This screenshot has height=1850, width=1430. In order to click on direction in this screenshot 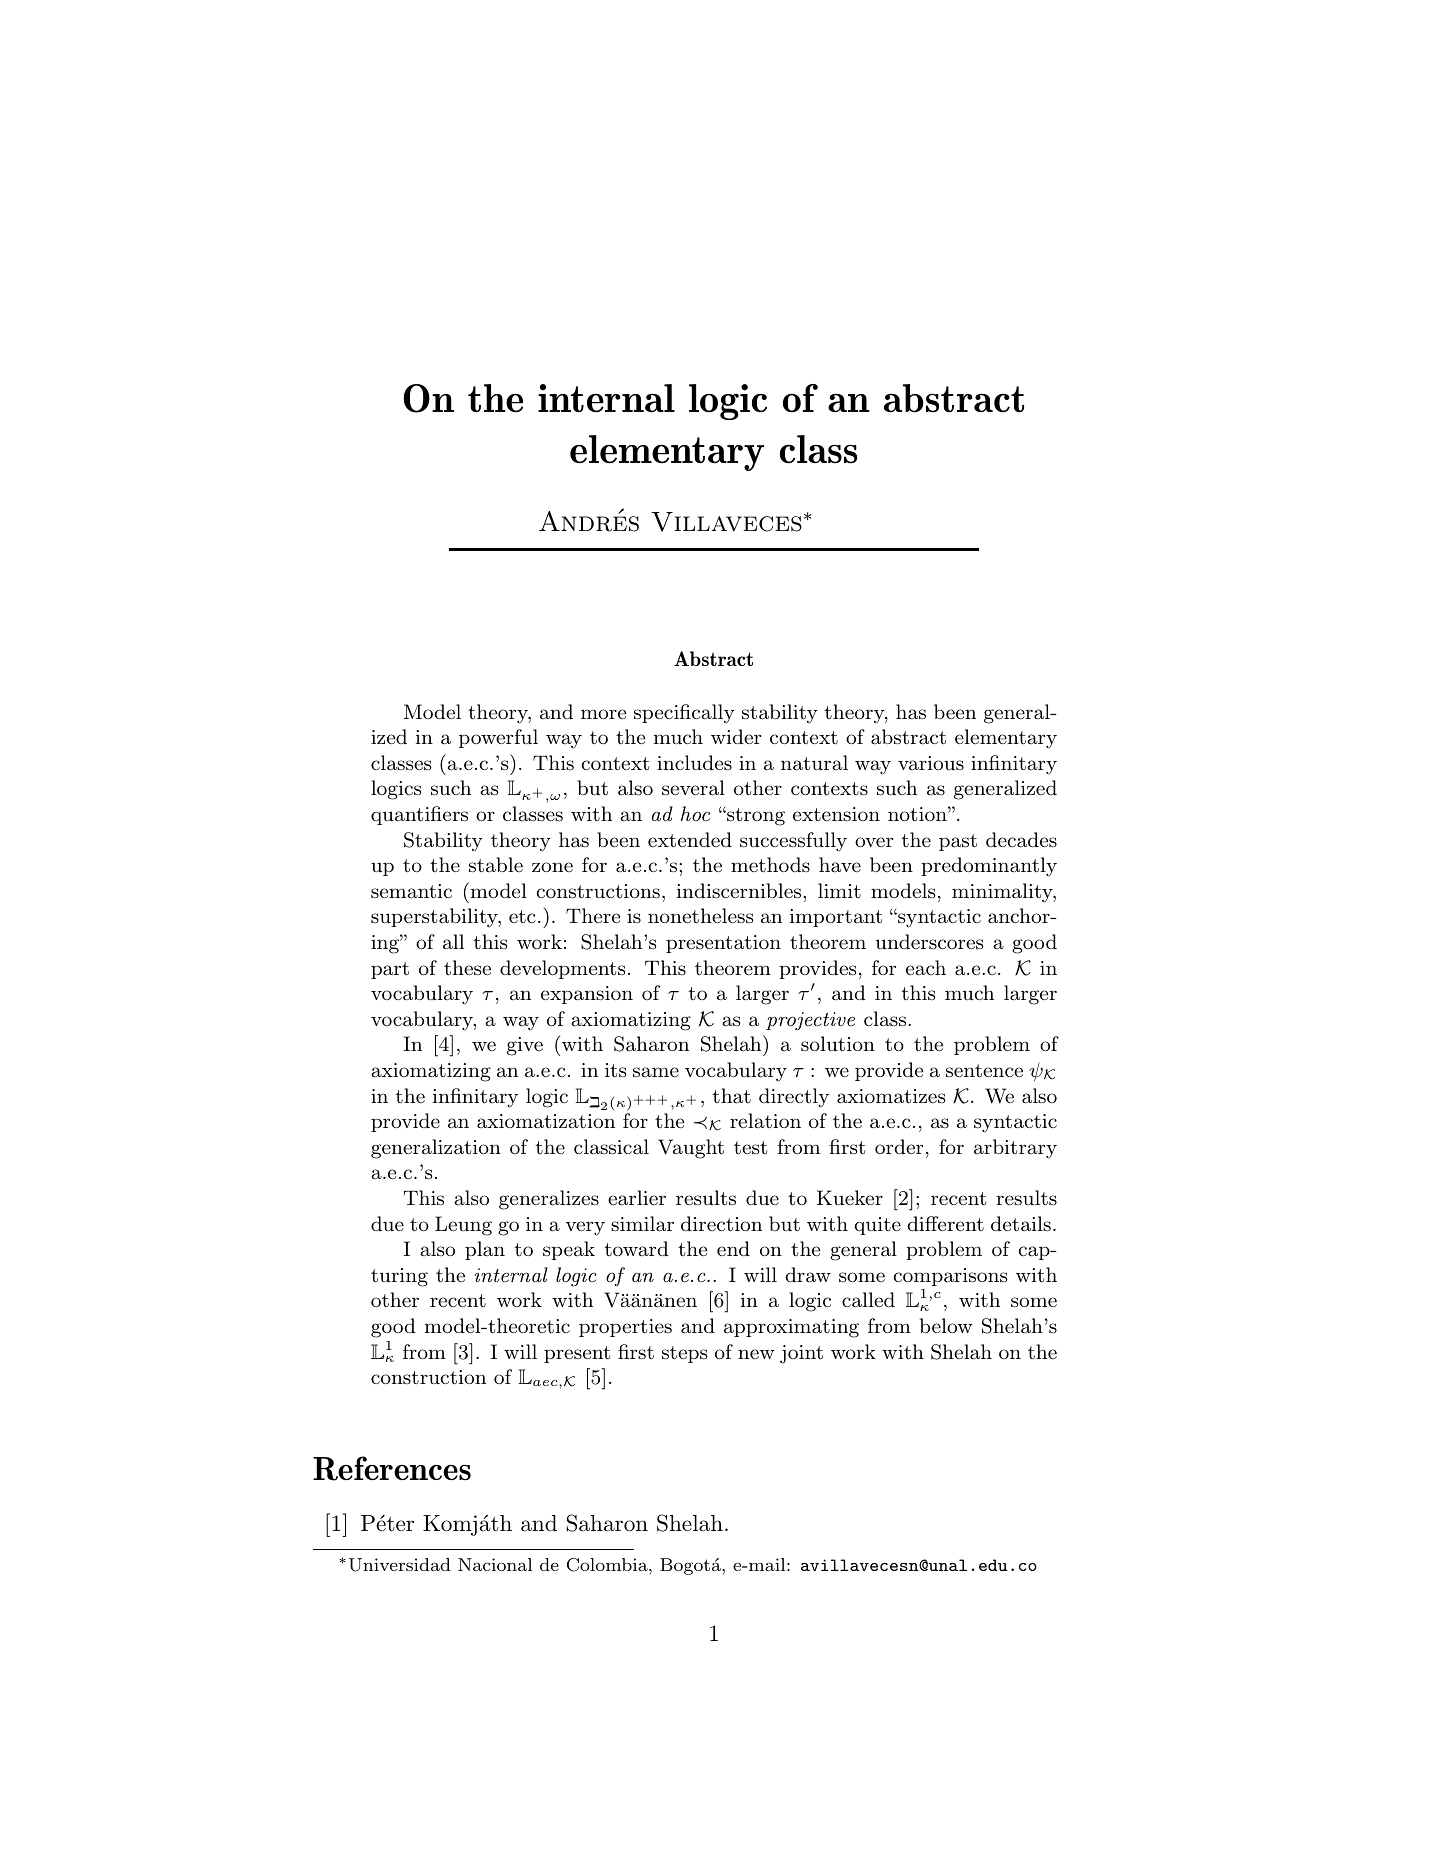, I will do `click(721, 1224)`.
